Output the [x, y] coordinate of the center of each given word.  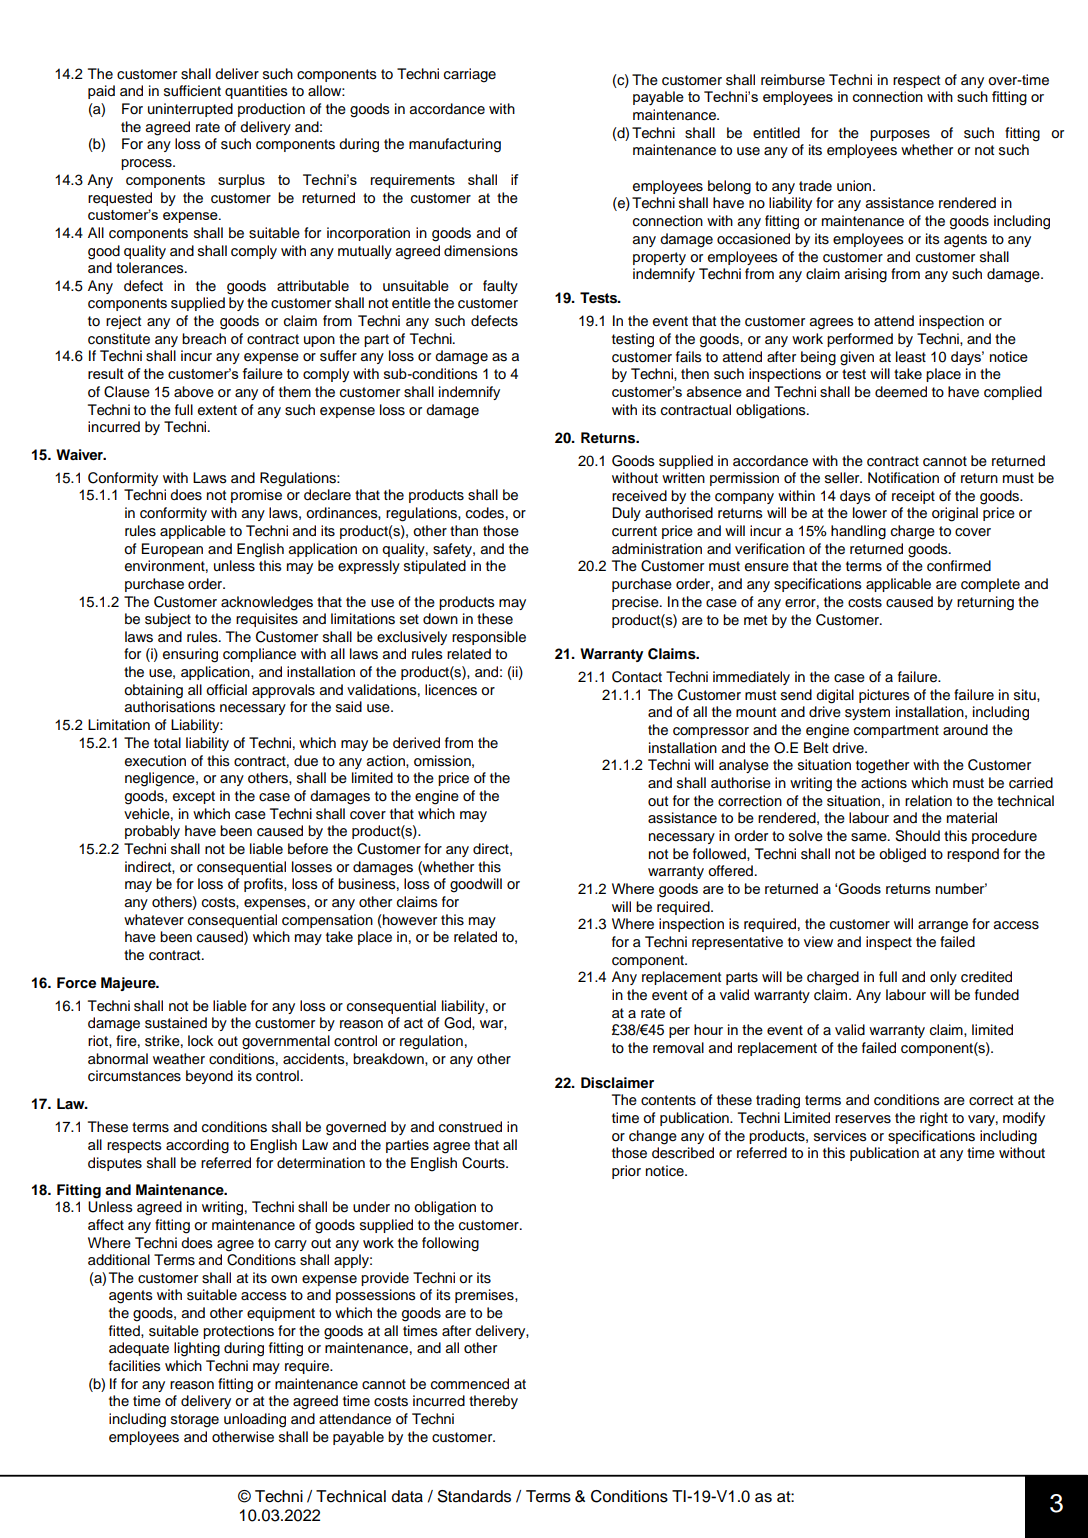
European [172, 550]
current [634, 531]
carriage [470, 75]
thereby [493, 1402]
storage [195, 1421]
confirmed [959, 566]
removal [678, 1048]
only [943, 978]
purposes [900, 135]
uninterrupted [190, 110]
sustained [176, 1023]
